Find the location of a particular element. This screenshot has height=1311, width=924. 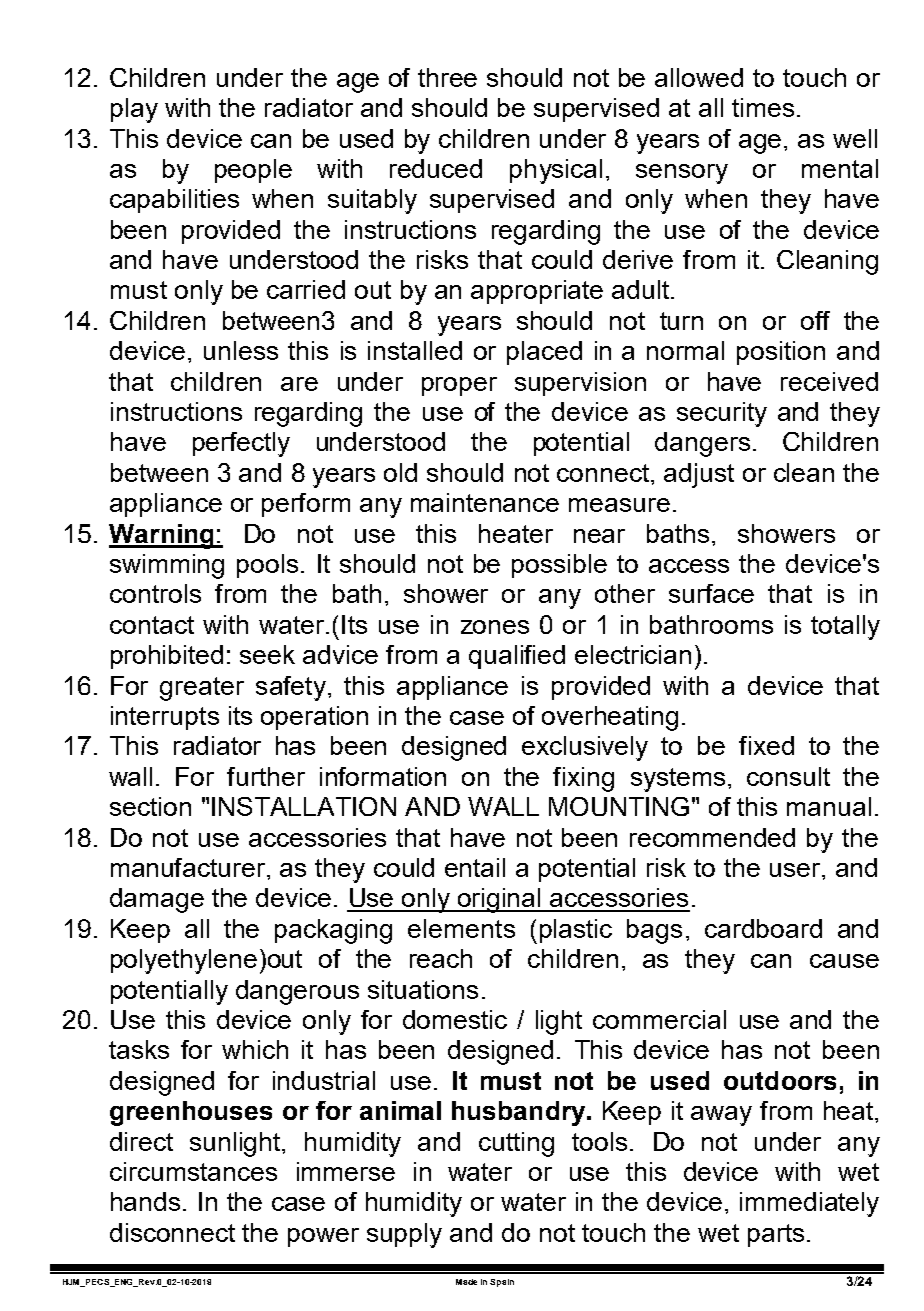

times is located at coordinates (763, 107).
